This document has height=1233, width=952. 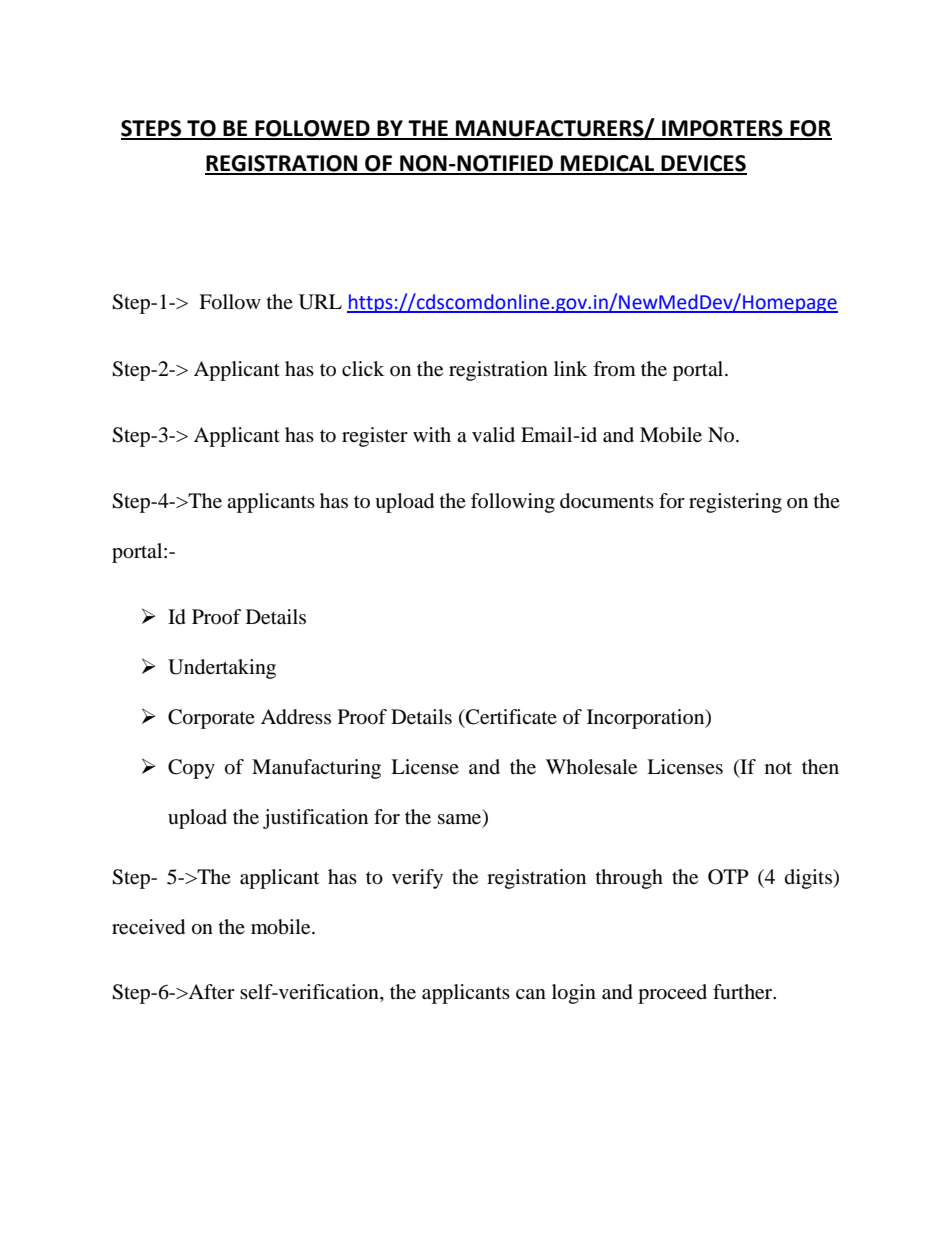 What do you see at coordinates (607, 501) in the document?
I see `documents` at bounding box center [607, 501].
